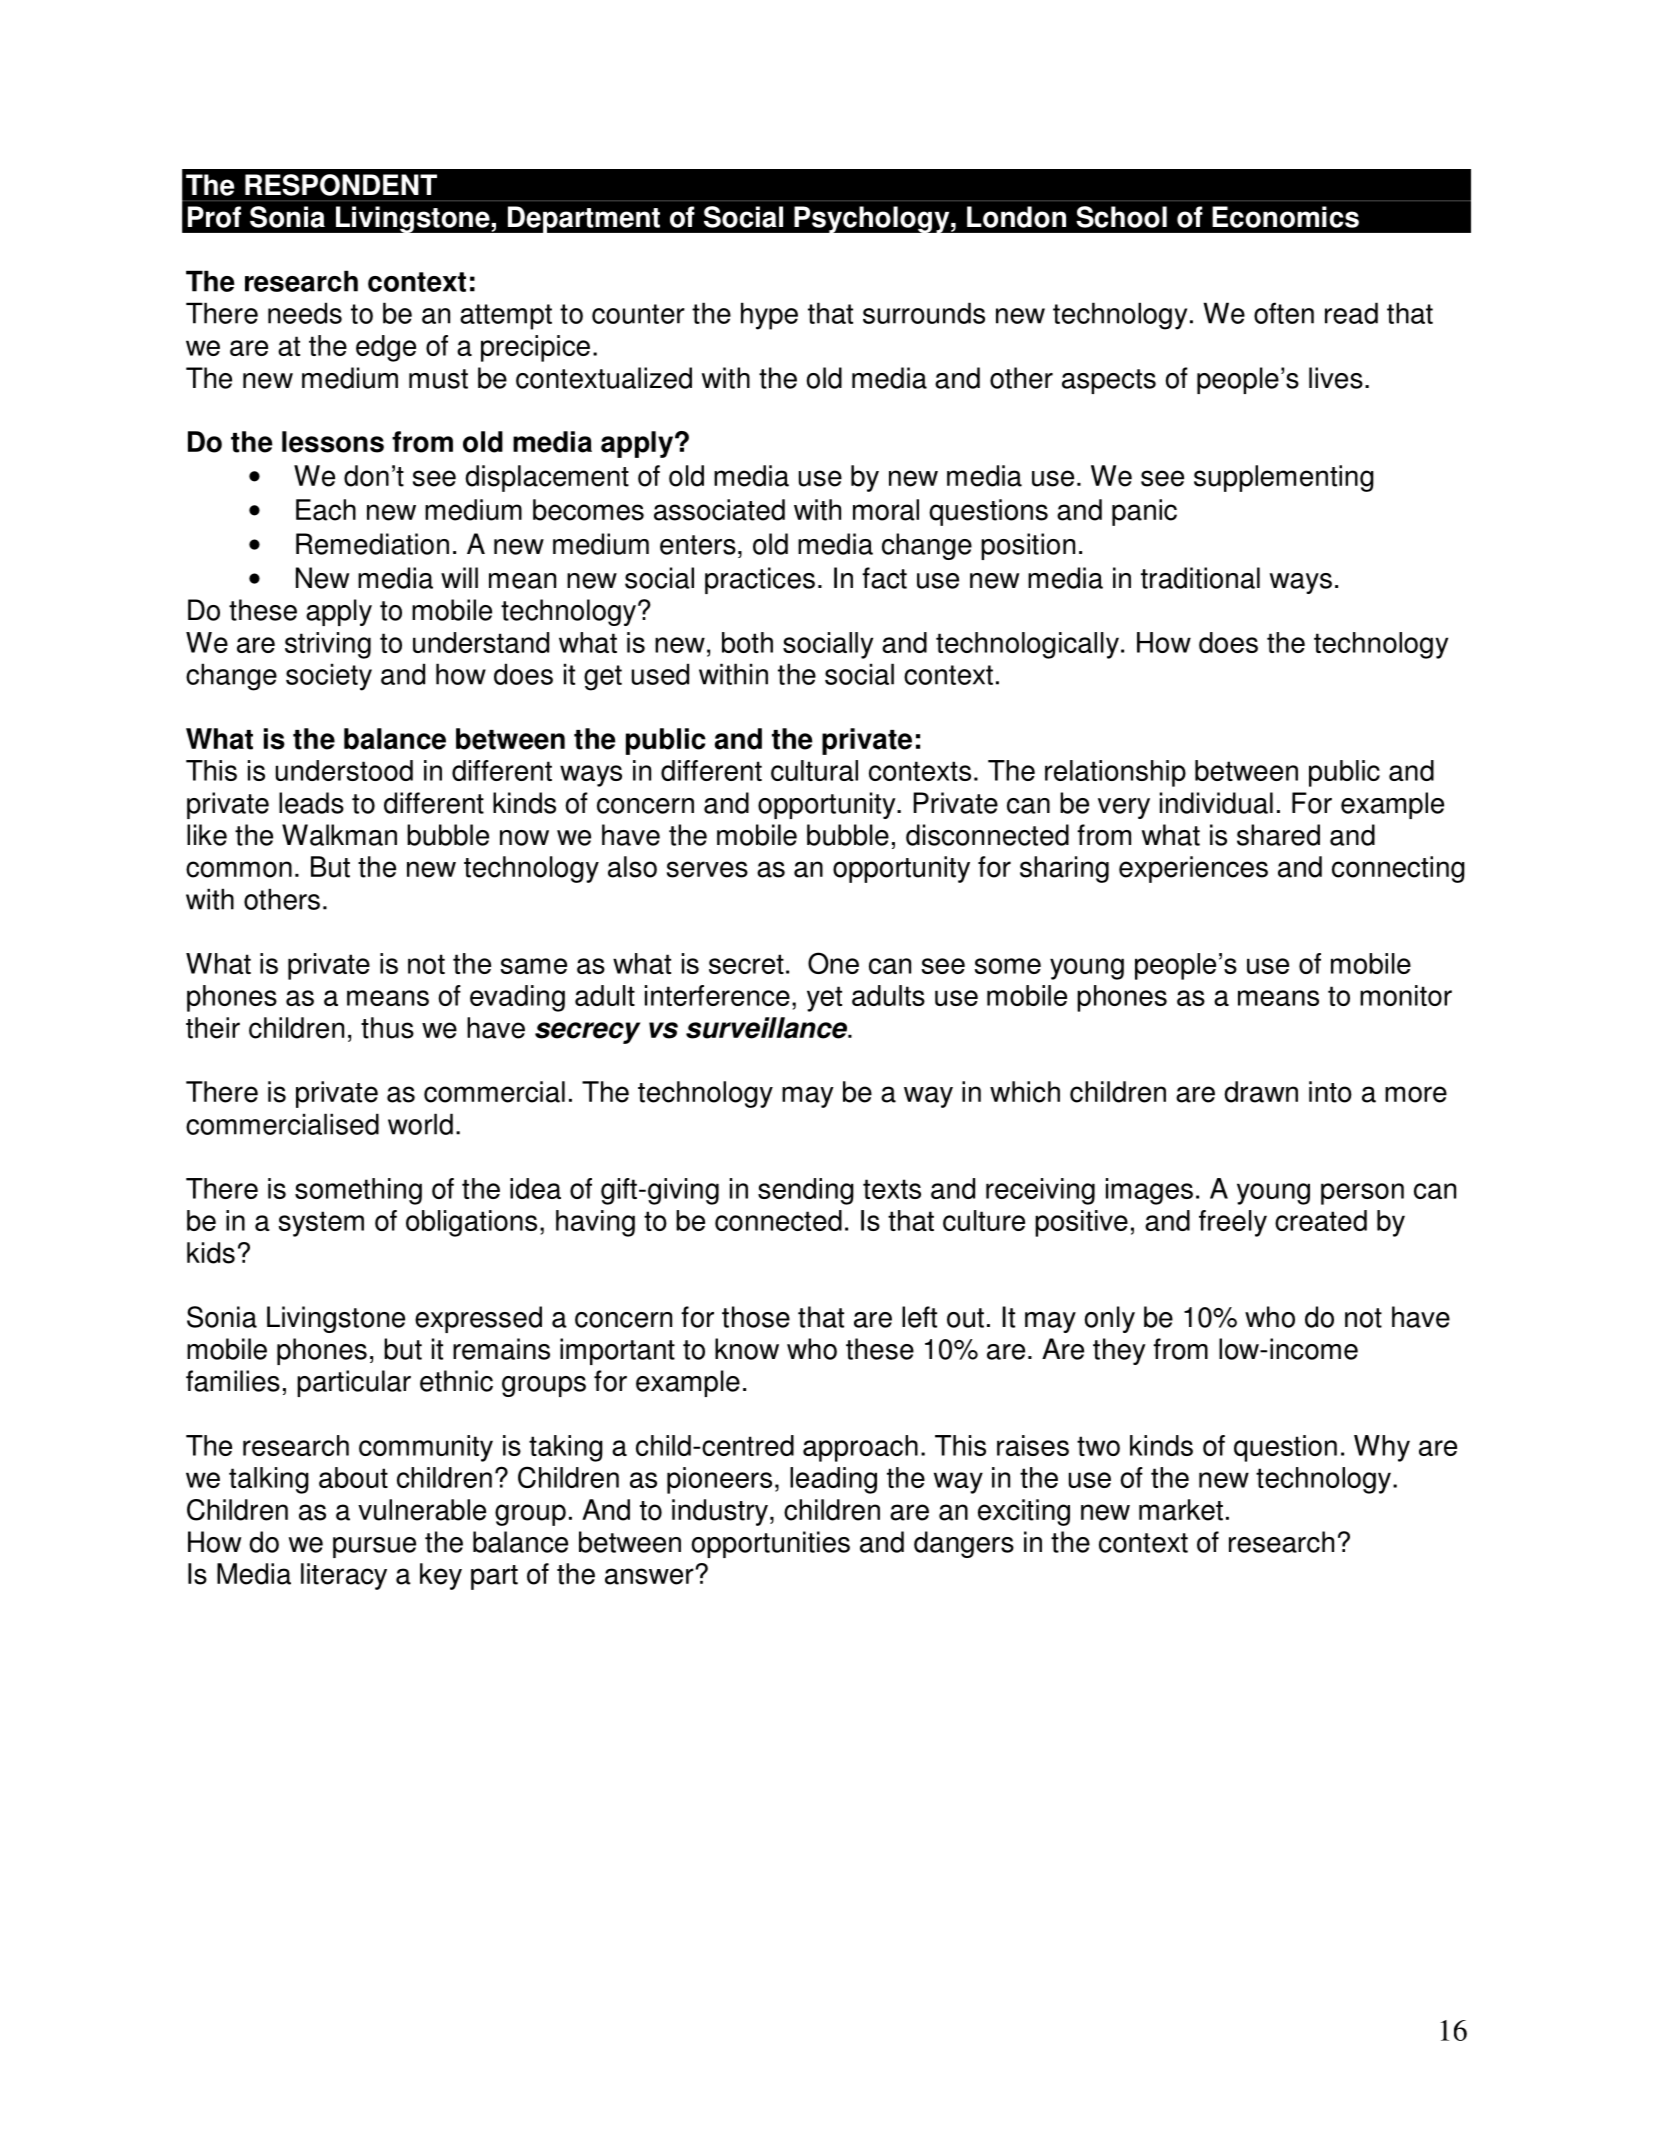 This image has width=1654, height=2140. I want to click on market, so click(1181, 1510).
